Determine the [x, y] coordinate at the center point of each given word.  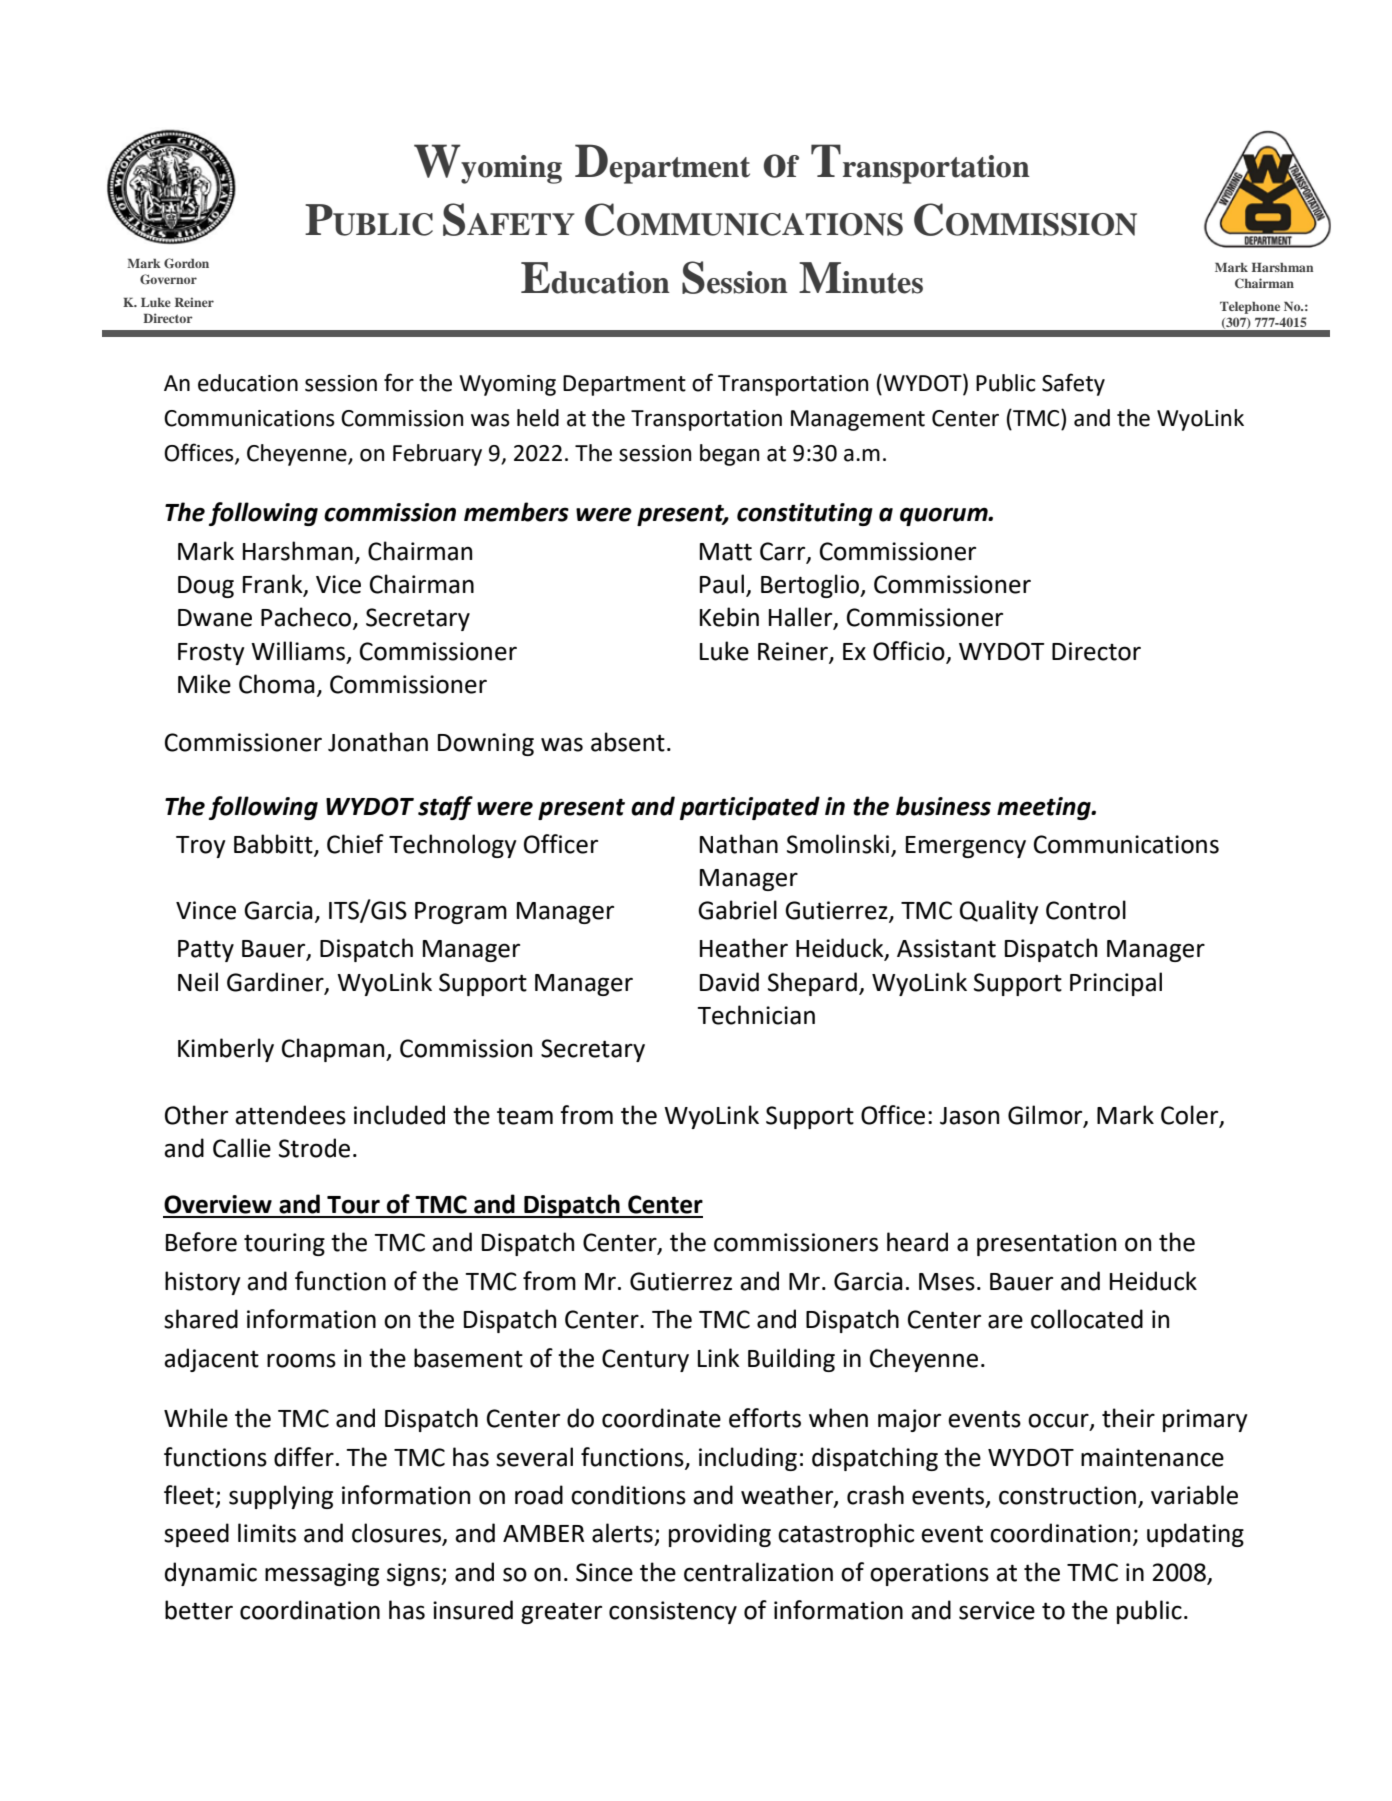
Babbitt [274, 844]
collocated [1087, 1319]
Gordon [186, 263]
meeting [1045, 808]
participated [750, 808]
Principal [1116, 984]
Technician [756, 1015]
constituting [805, 514]
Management [858, 420]
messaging [322, 1574]
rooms [301, 1360]
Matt [726, 552]
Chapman [334, 1050]
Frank [274, 585]
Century [645, 1360]
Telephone [1250, 308]
